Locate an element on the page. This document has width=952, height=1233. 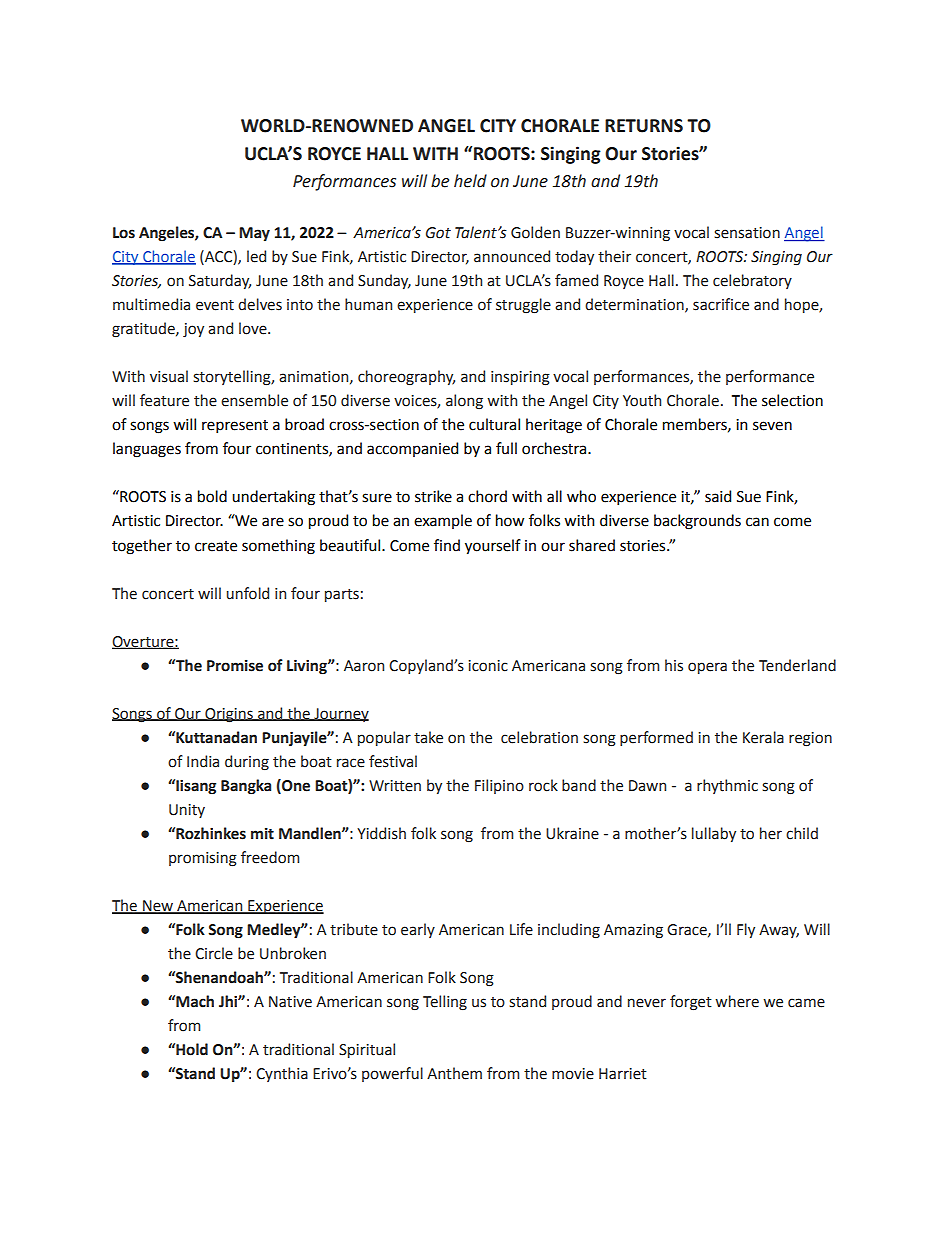
held is located at coordinates (470, 181).
